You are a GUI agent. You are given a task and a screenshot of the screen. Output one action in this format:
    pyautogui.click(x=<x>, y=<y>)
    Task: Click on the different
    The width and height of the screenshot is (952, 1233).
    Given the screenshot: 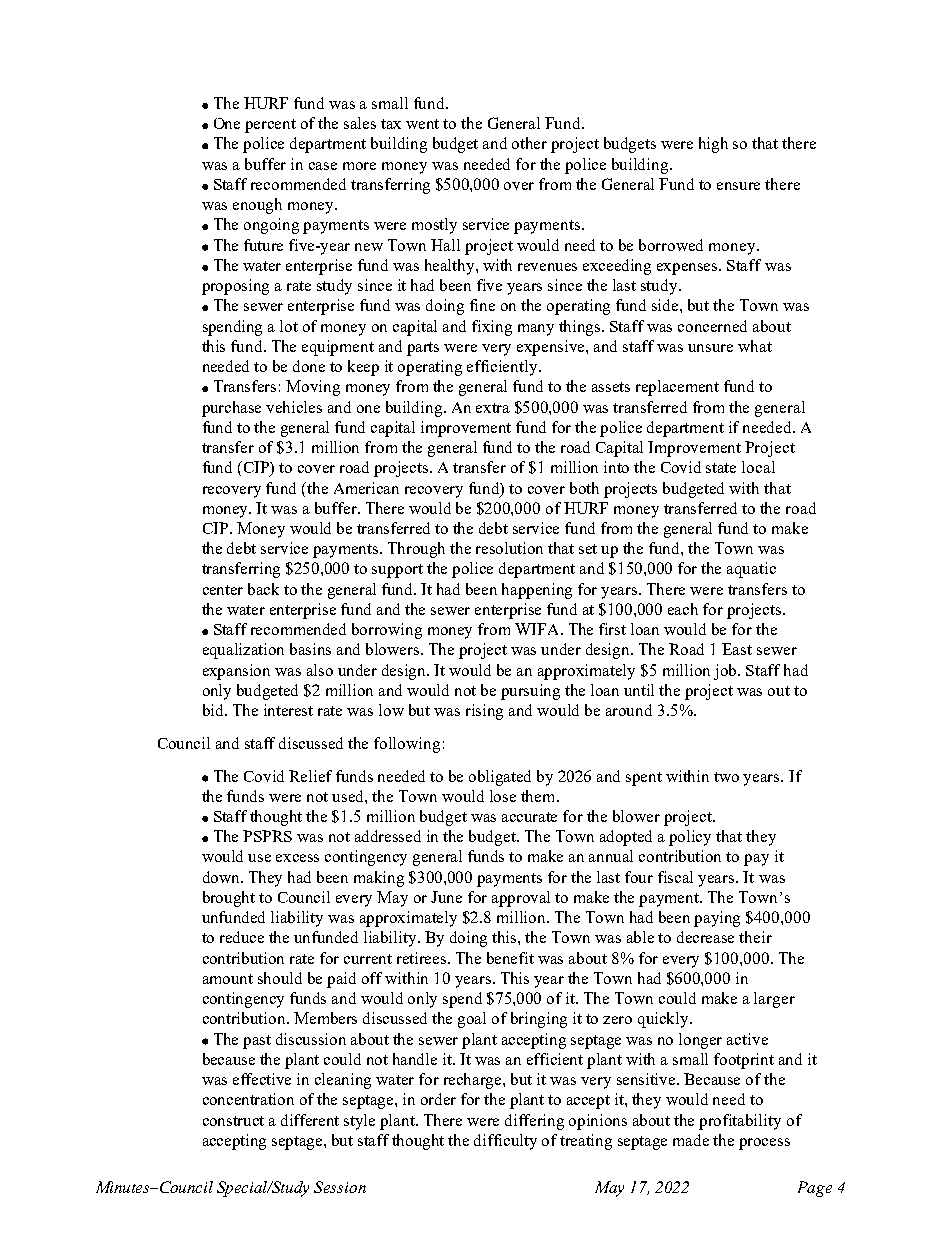 What is the action you would take?
    pyautogui.click(x=310, y=1120)
